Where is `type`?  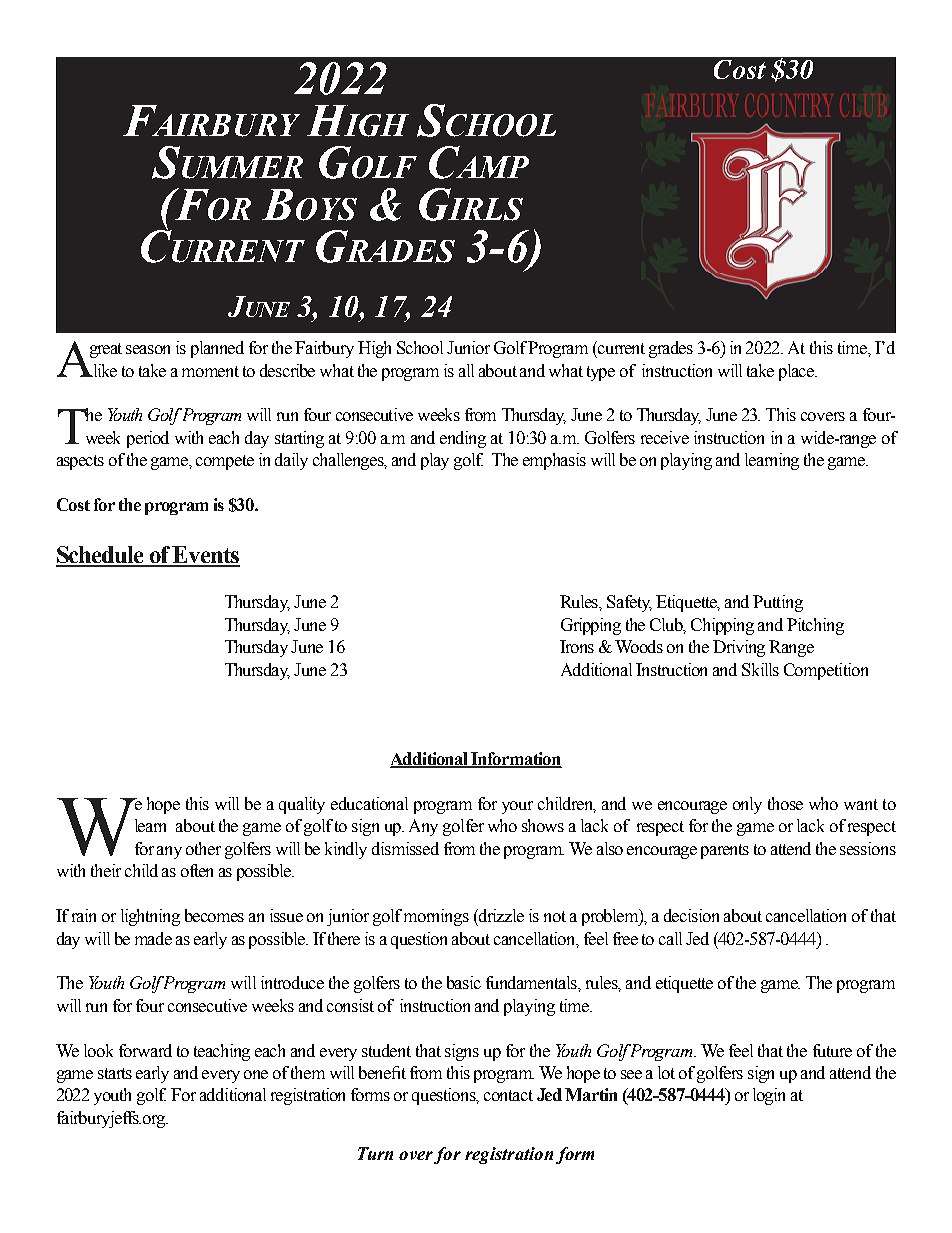 type is located at coordinates (601, 373).
